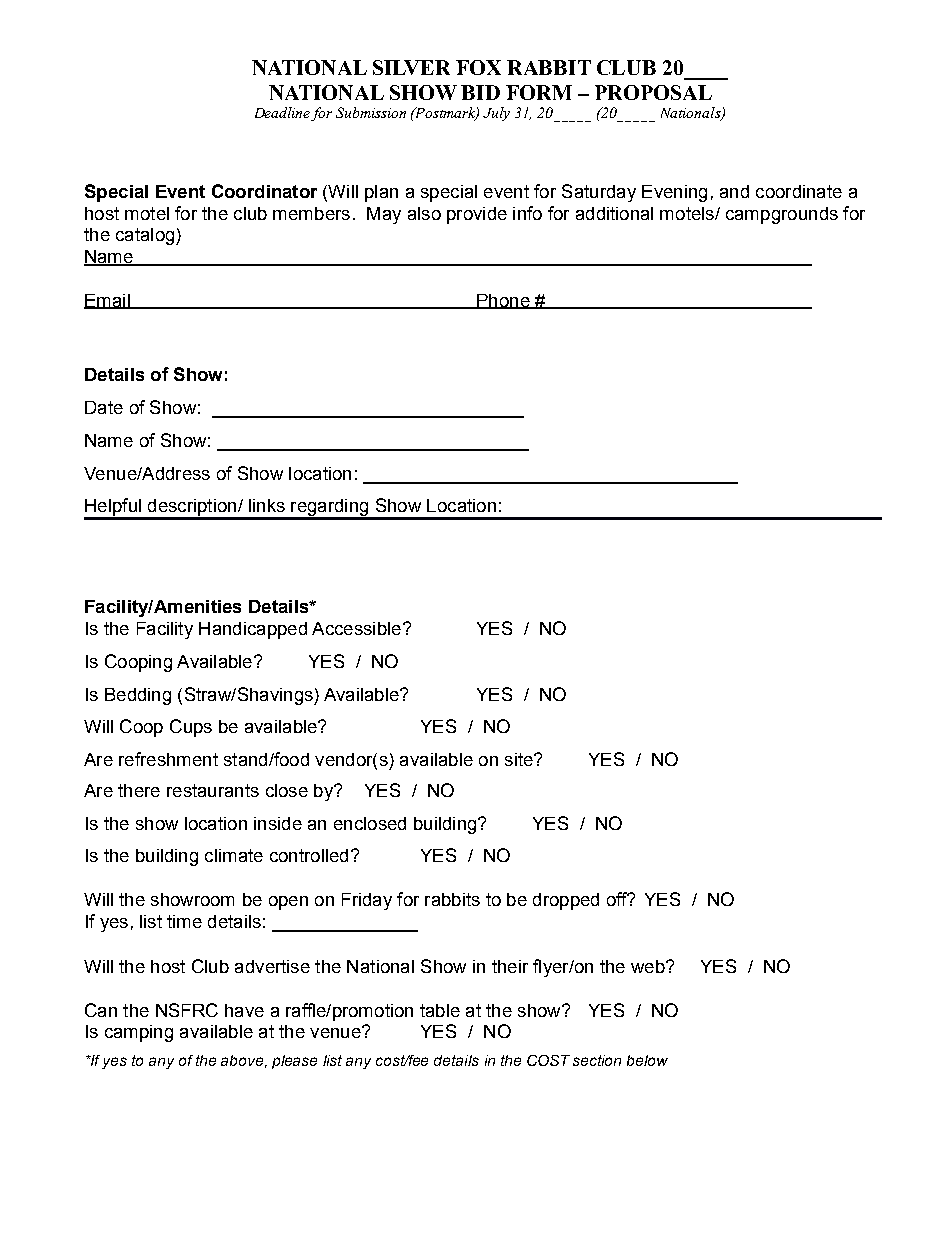  What do you see at coordinates (782, 215) in the screenshot?
I see `campgrounds` at bounding box center [782, 215].
